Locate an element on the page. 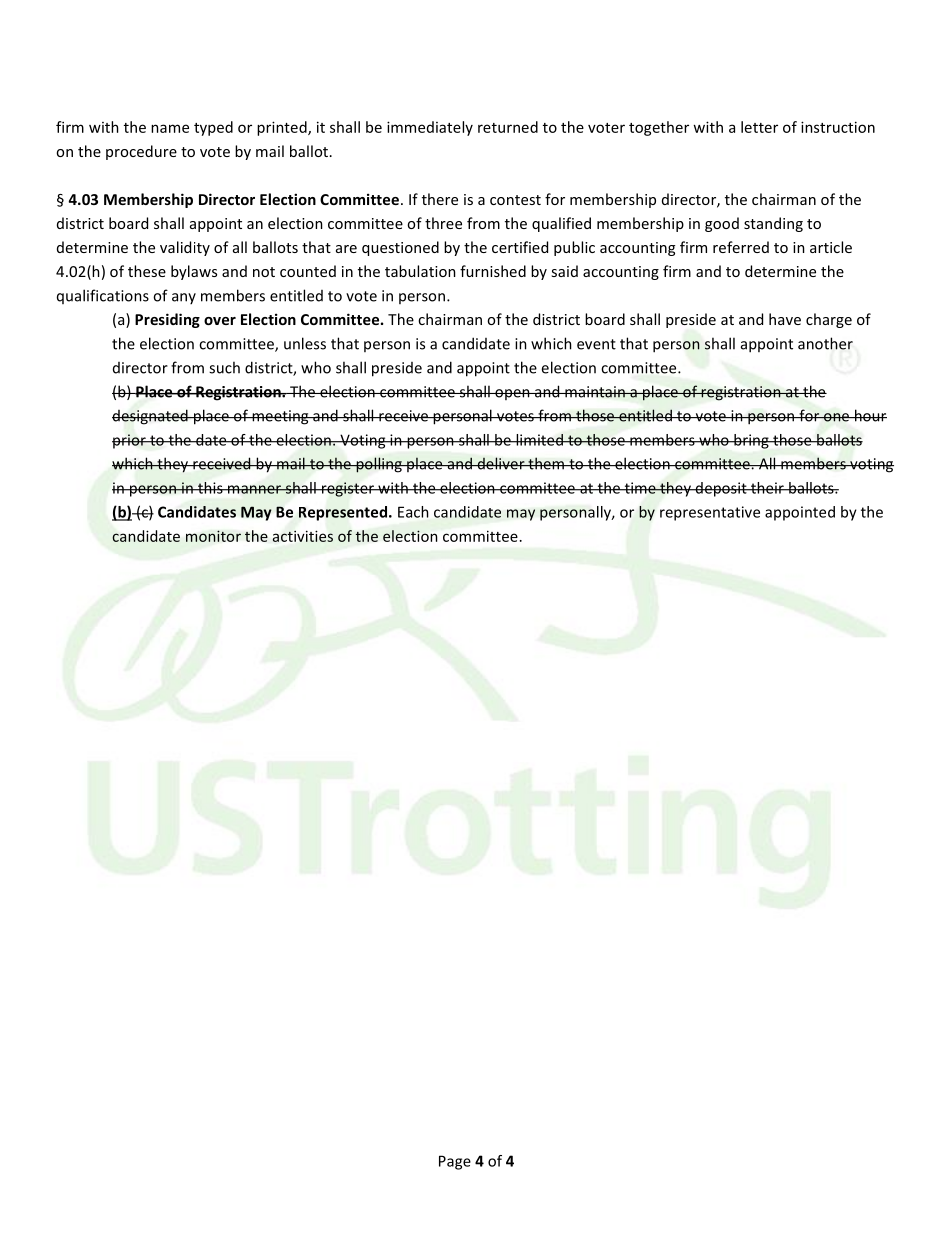 This image has height=1233, width=952. Page is located at coordinates (455, 1162).
